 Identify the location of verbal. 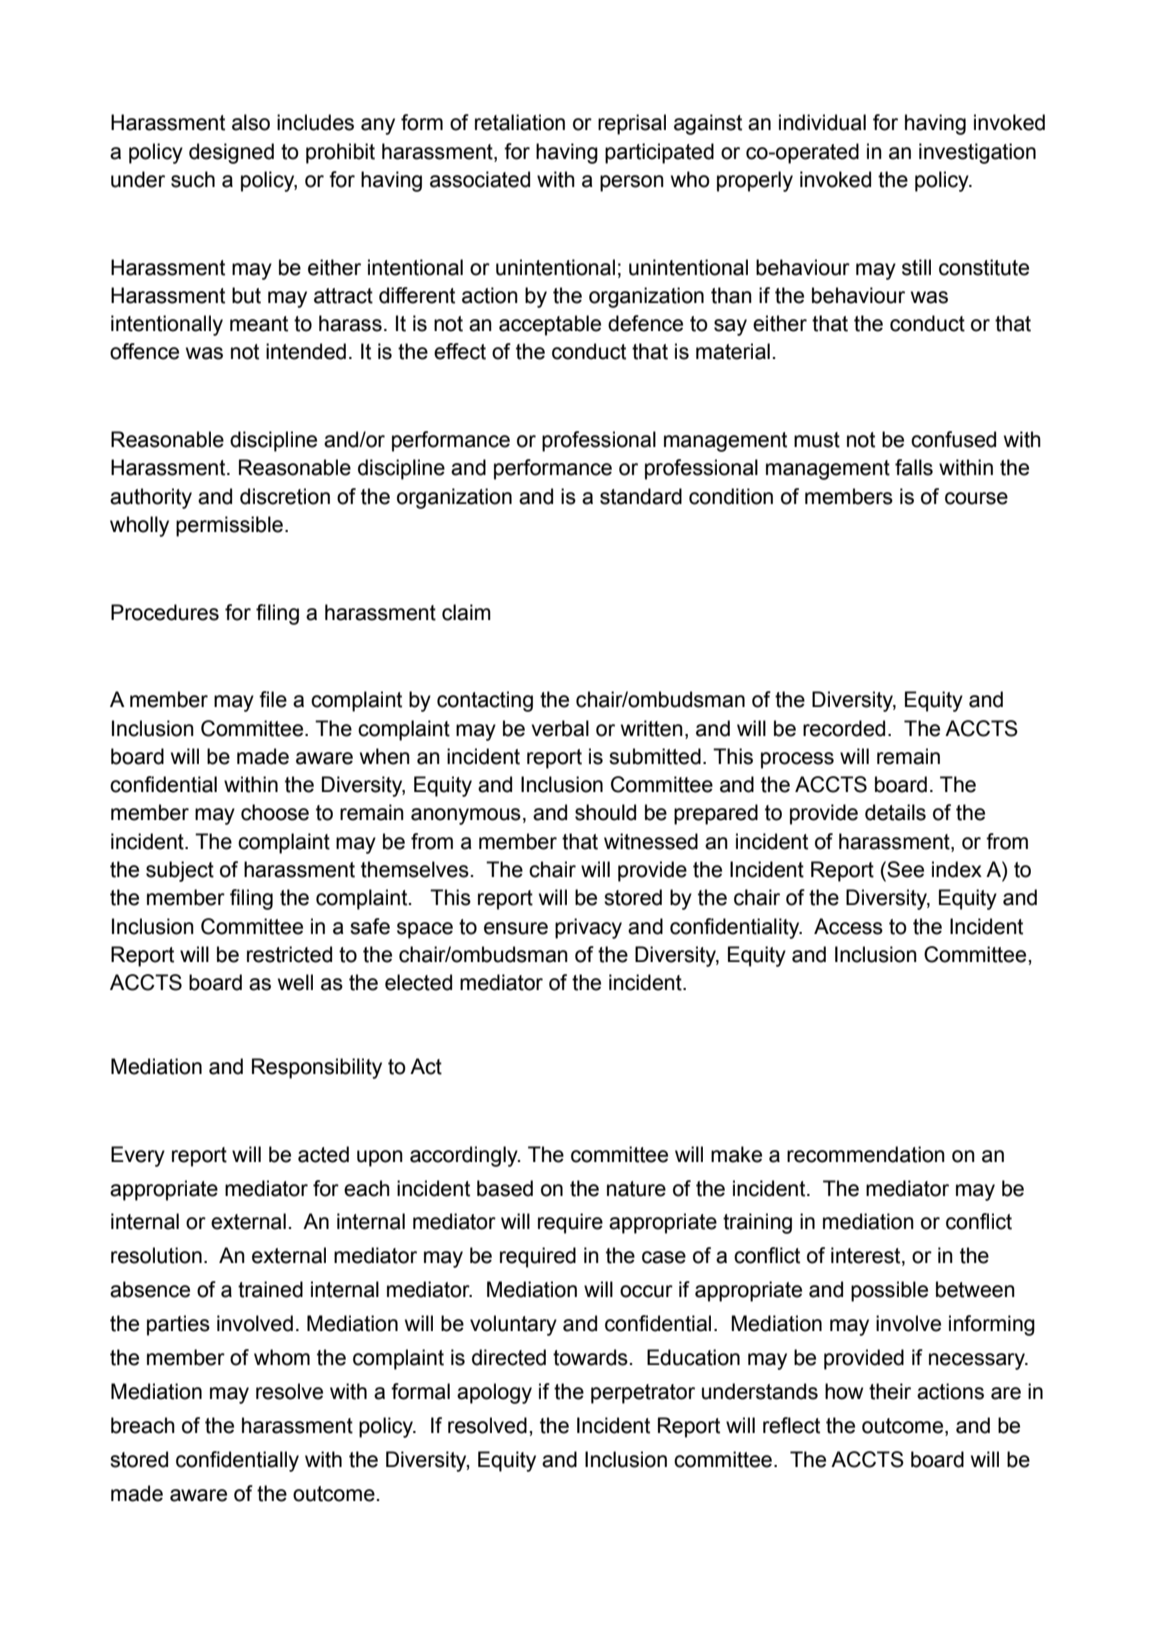
(560, 728).
